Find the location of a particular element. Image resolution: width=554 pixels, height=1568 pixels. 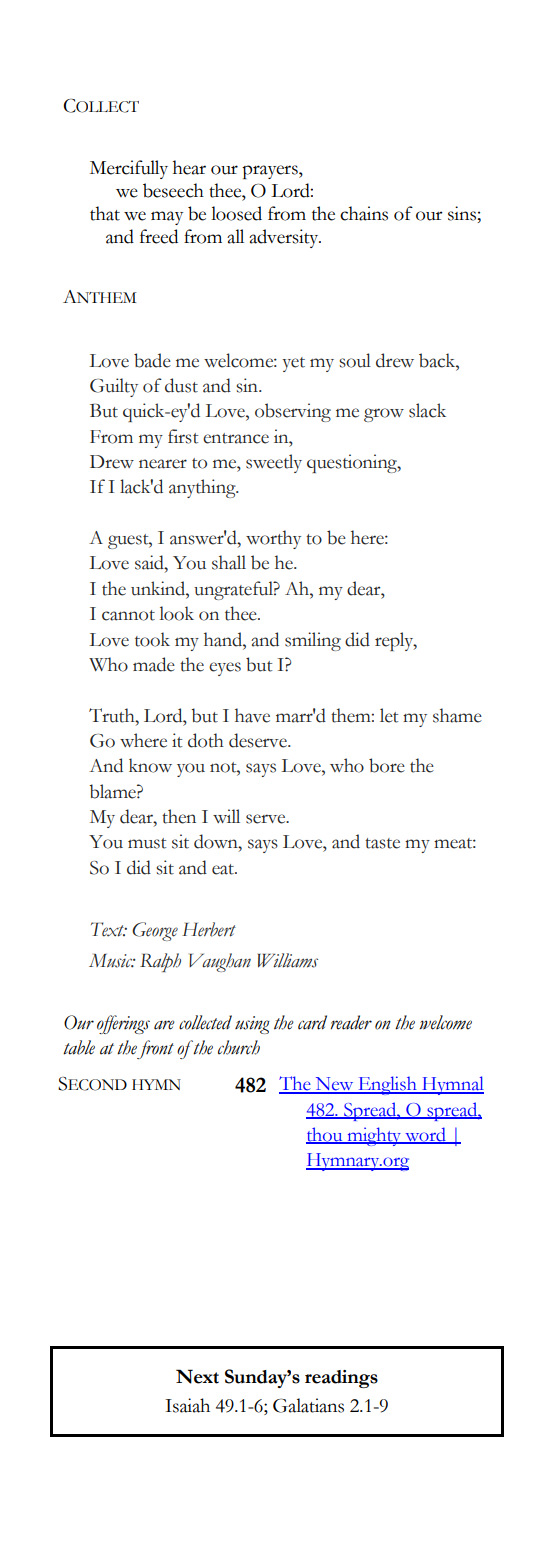

prayers is located at coordinates (271, 172).
